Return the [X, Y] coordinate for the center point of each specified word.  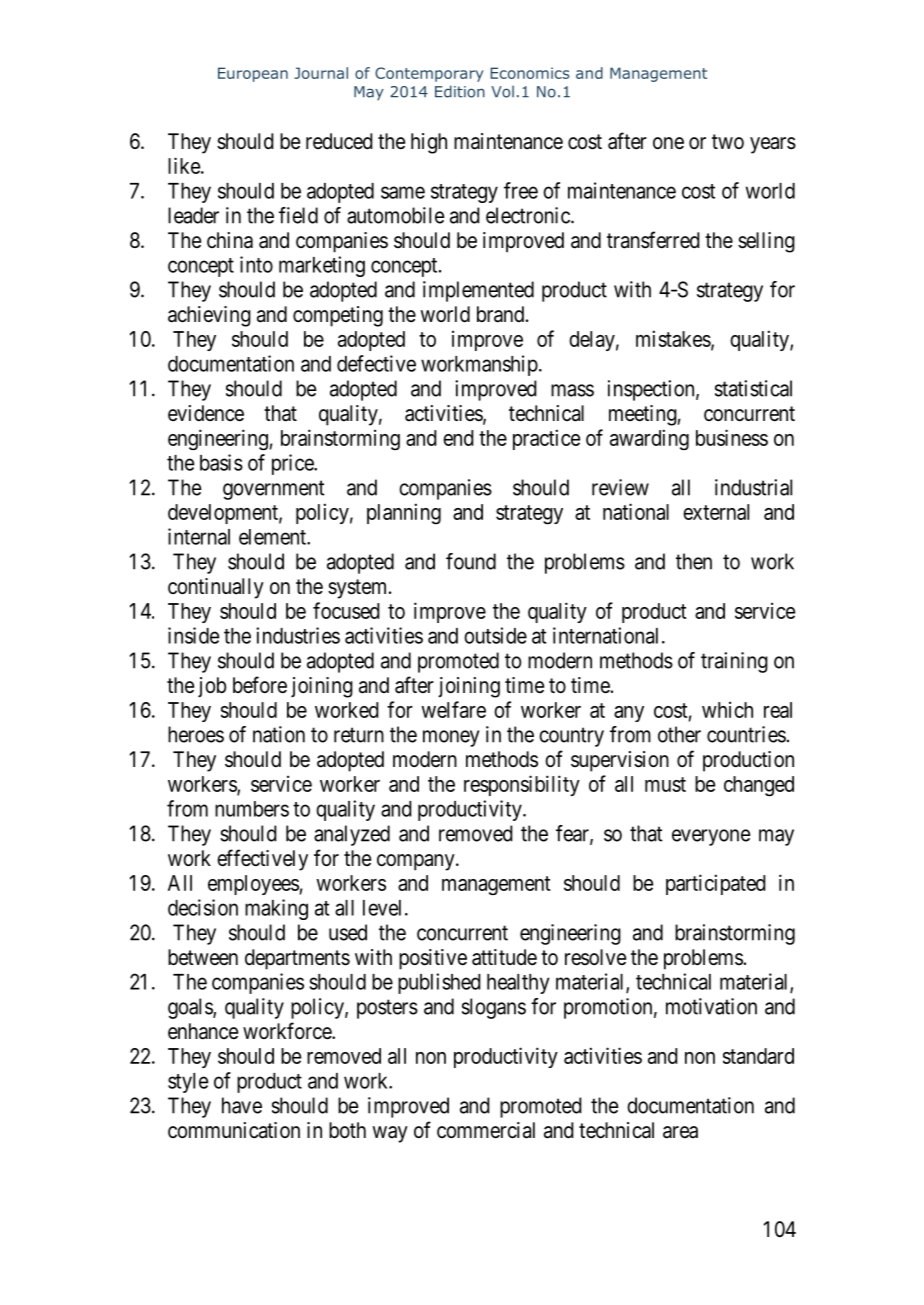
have [242, 1105]
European [253, 74]
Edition [460, 91]
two [728, 141]
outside [495, 635]
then [694, 561]
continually [216, 588]
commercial [486, 1130]
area [680, 1132]
